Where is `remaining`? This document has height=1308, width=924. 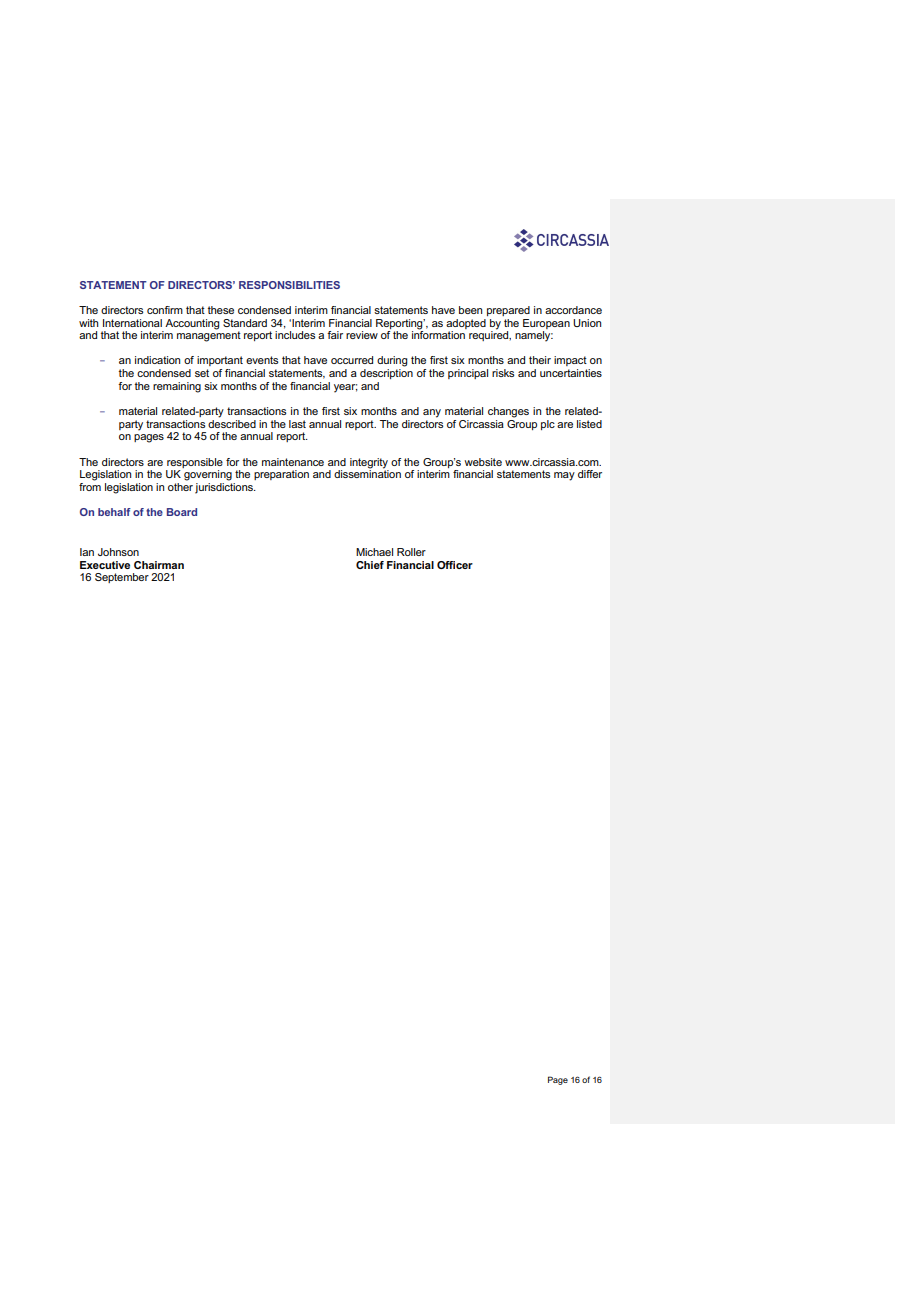
remaining is located at coordinates (177, 387).
